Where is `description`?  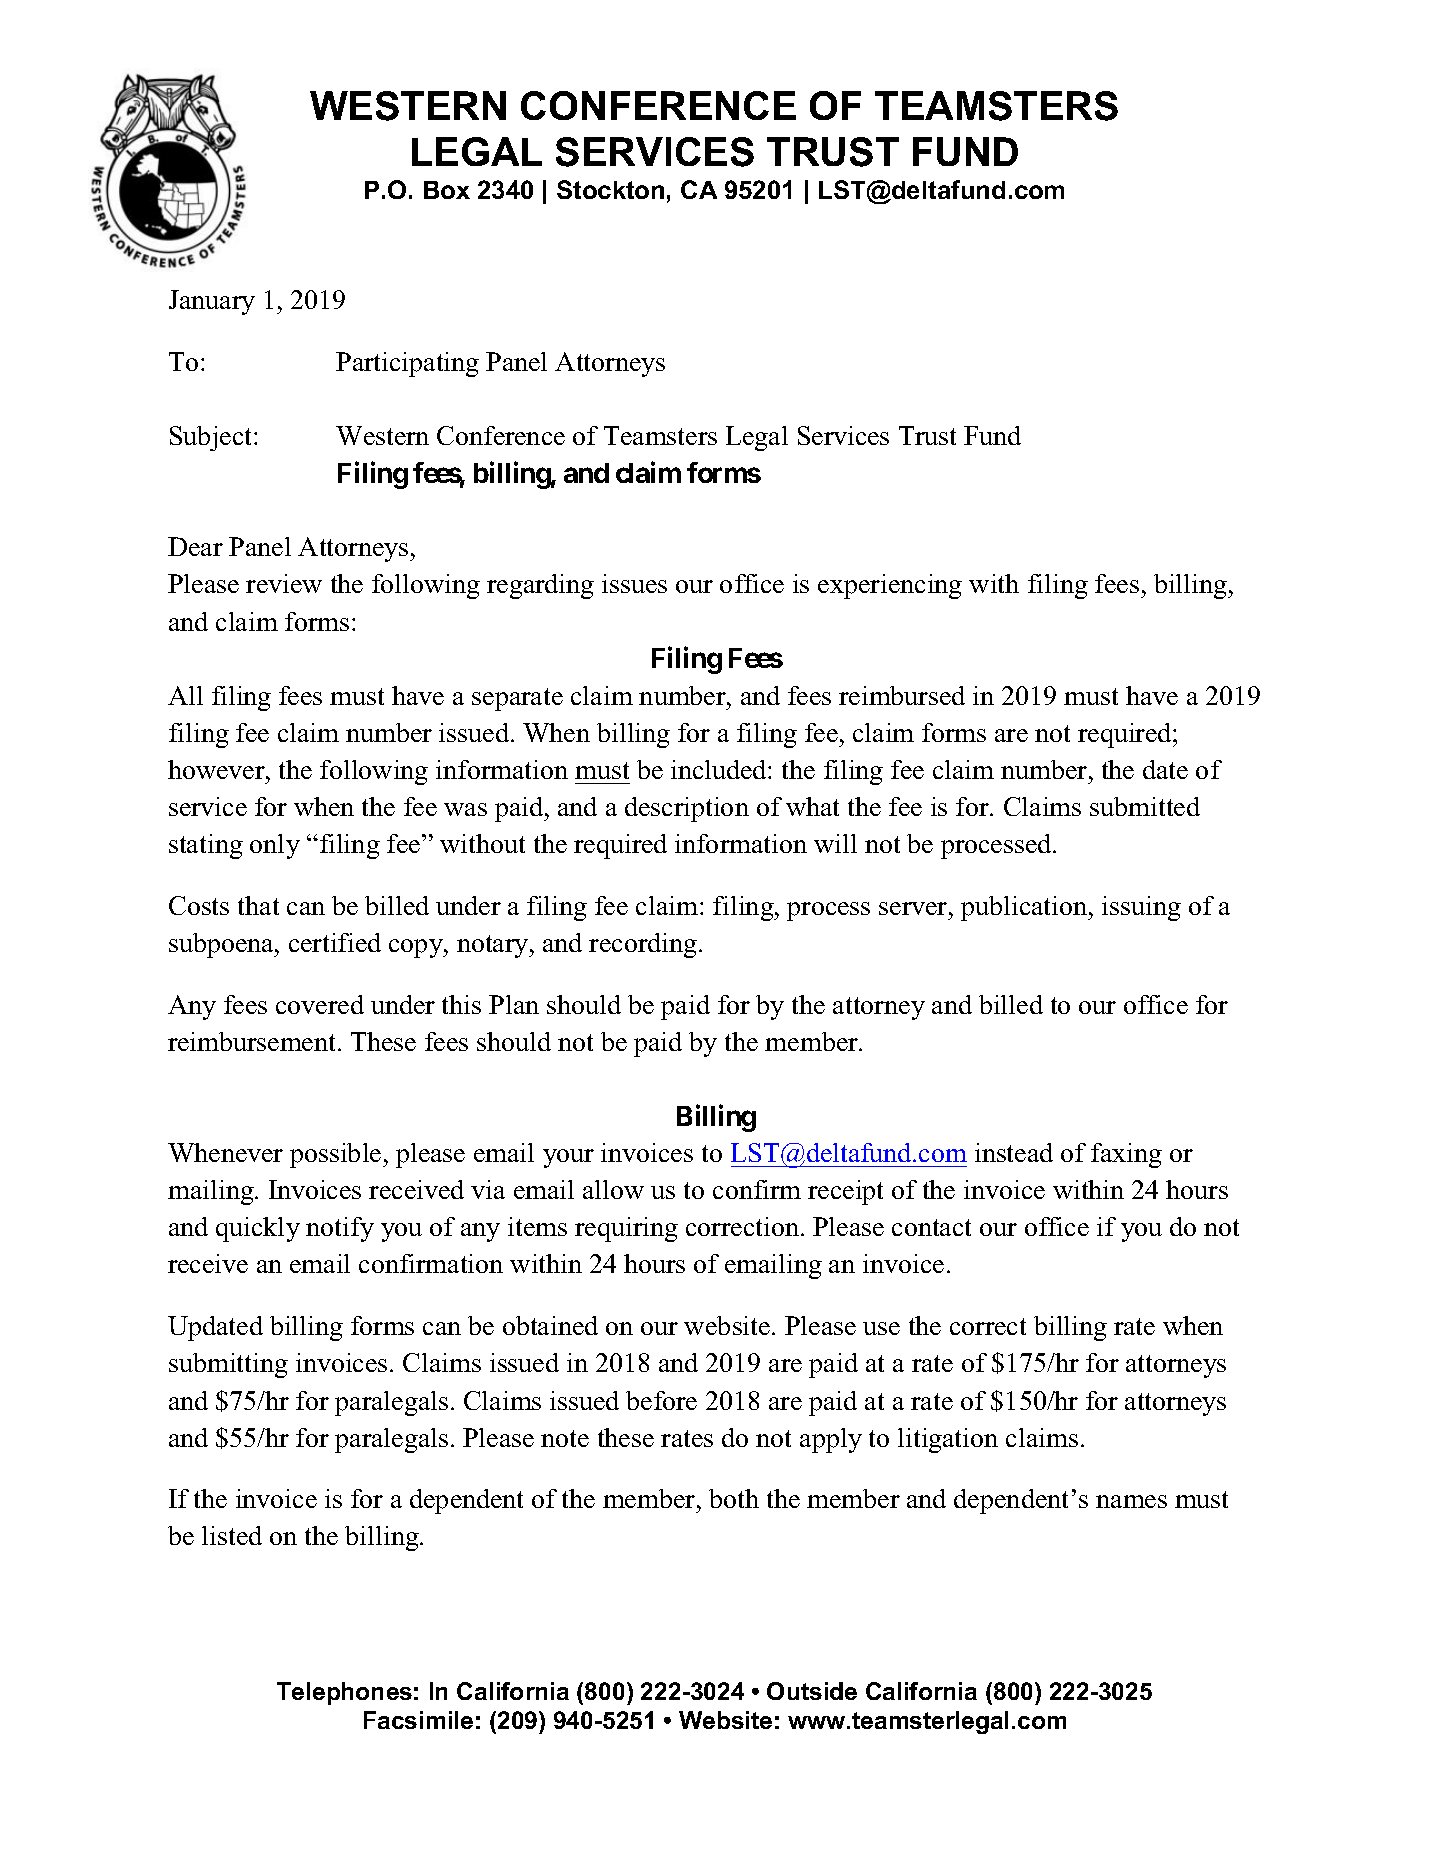
description is located at coordinates (687, 809).
